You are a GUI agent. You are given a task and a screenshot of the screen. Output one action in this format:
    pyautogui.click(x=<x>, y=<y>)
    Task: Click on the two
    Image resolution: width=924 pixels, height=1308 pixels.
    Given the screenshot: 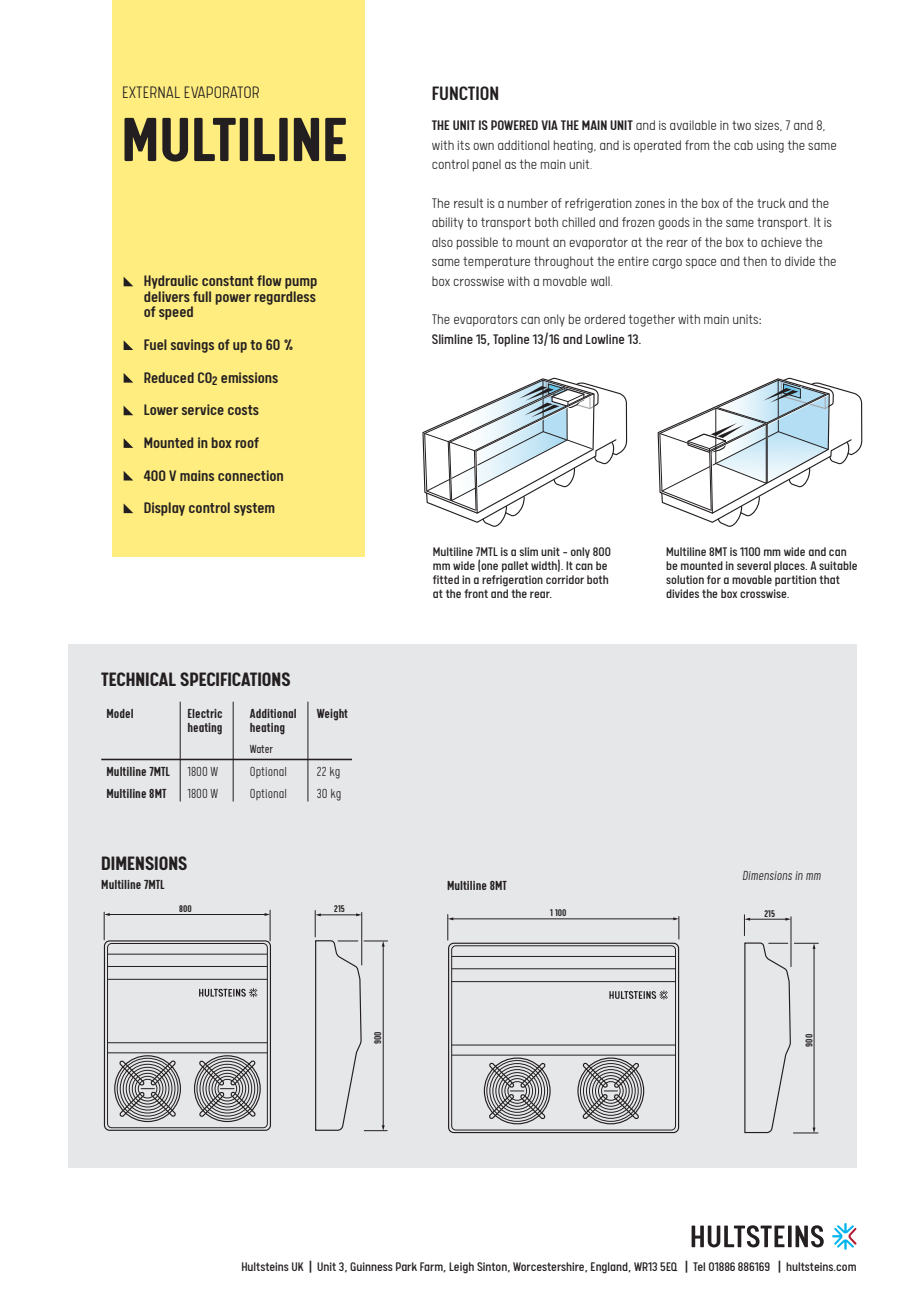 What is the action you would take?
    pyautogui.click(x=741, y=125)
